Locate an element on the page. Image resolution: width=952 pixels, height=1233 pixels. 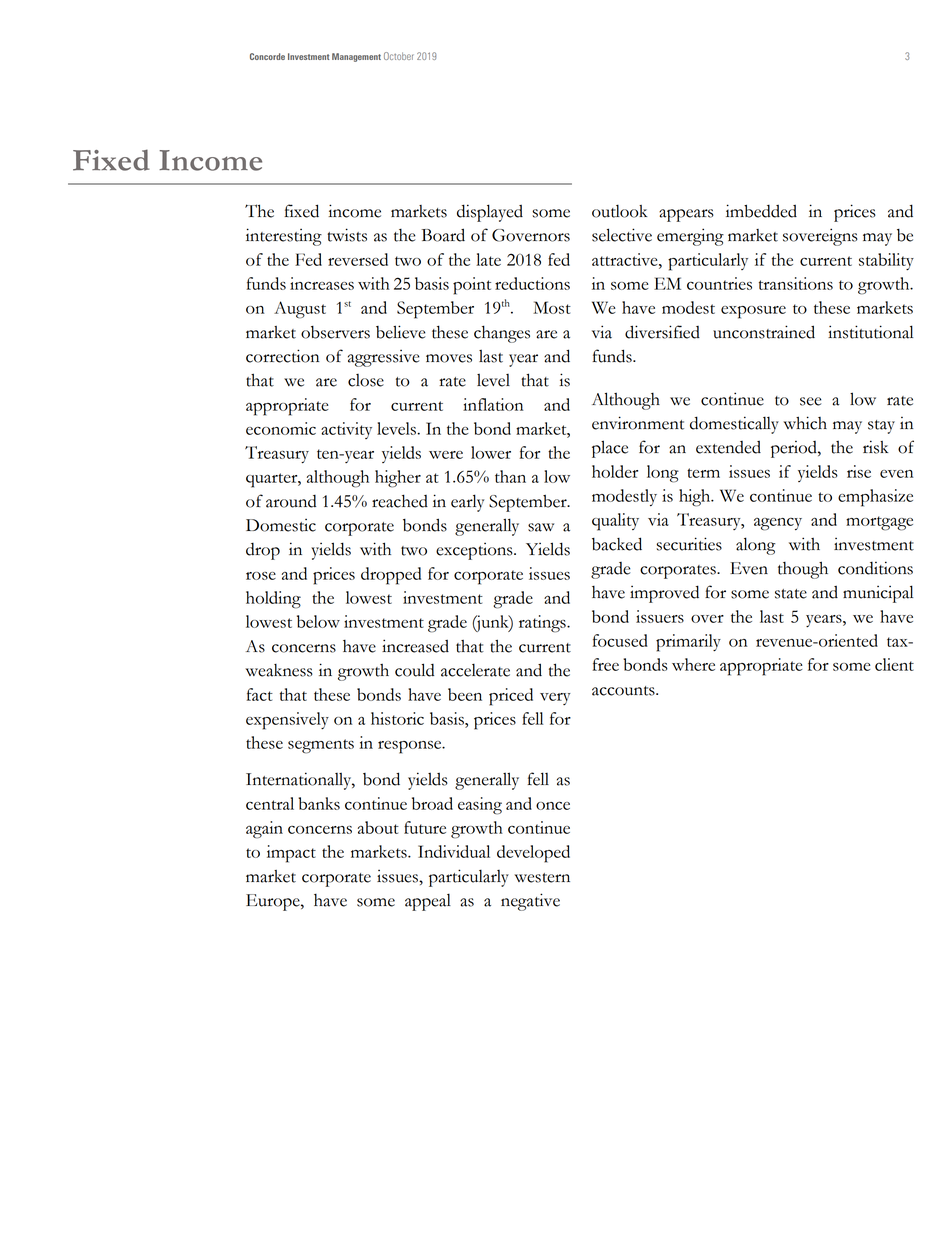
October is located at coordinates (399, 56).
